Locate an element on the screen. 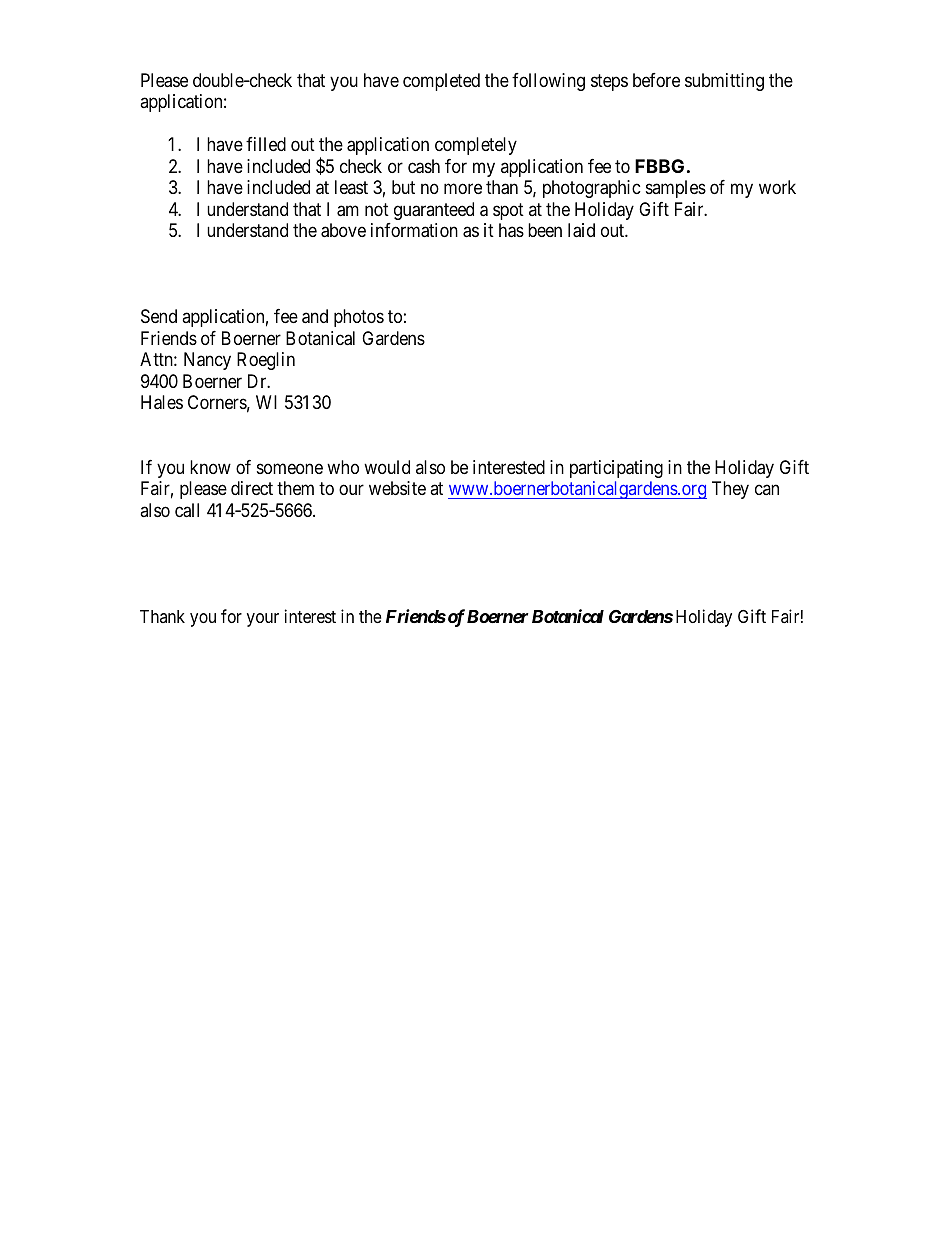  samples is located at coordinates (676, 189).
